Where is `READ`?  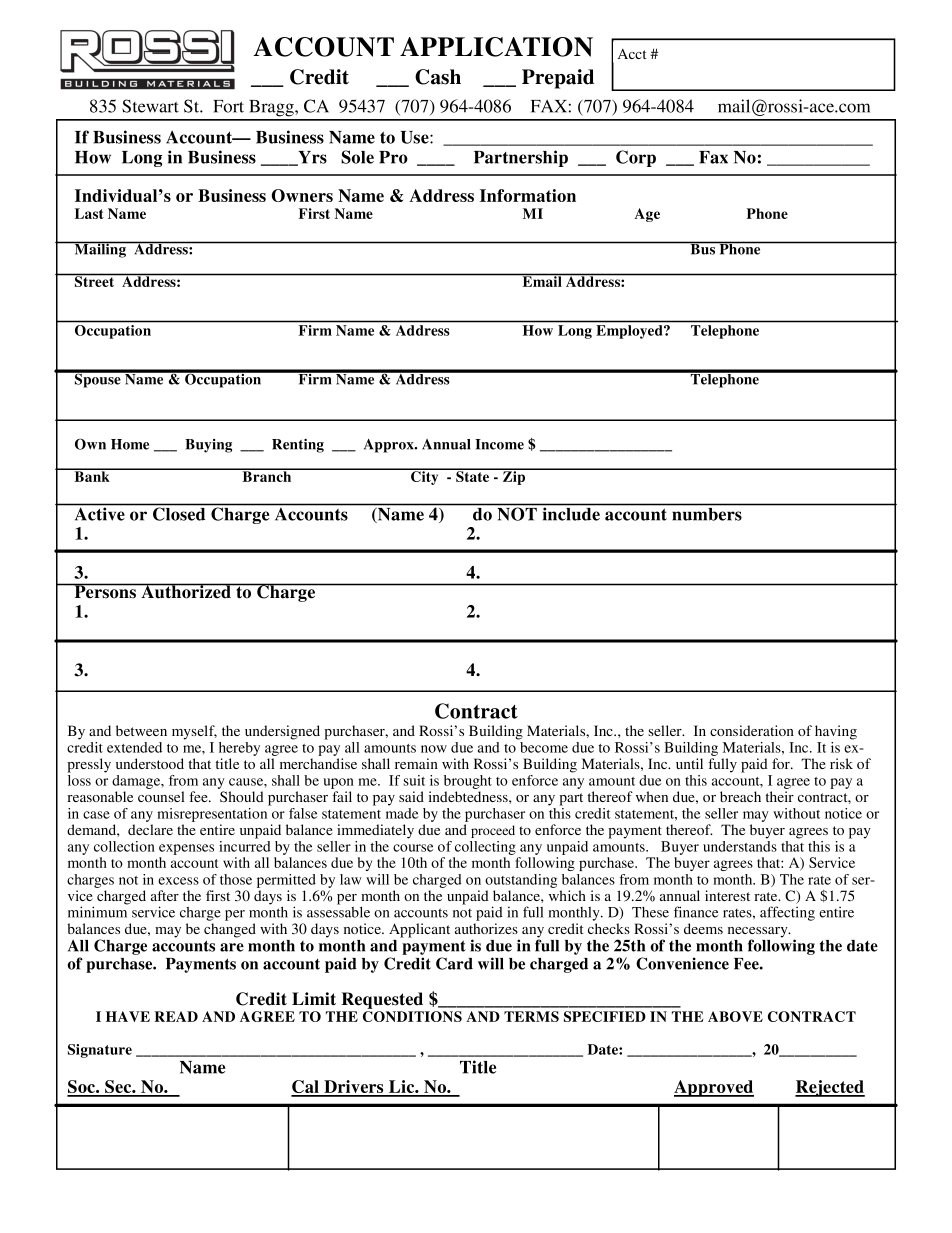 READ is located at coordinates (176, 1016).
